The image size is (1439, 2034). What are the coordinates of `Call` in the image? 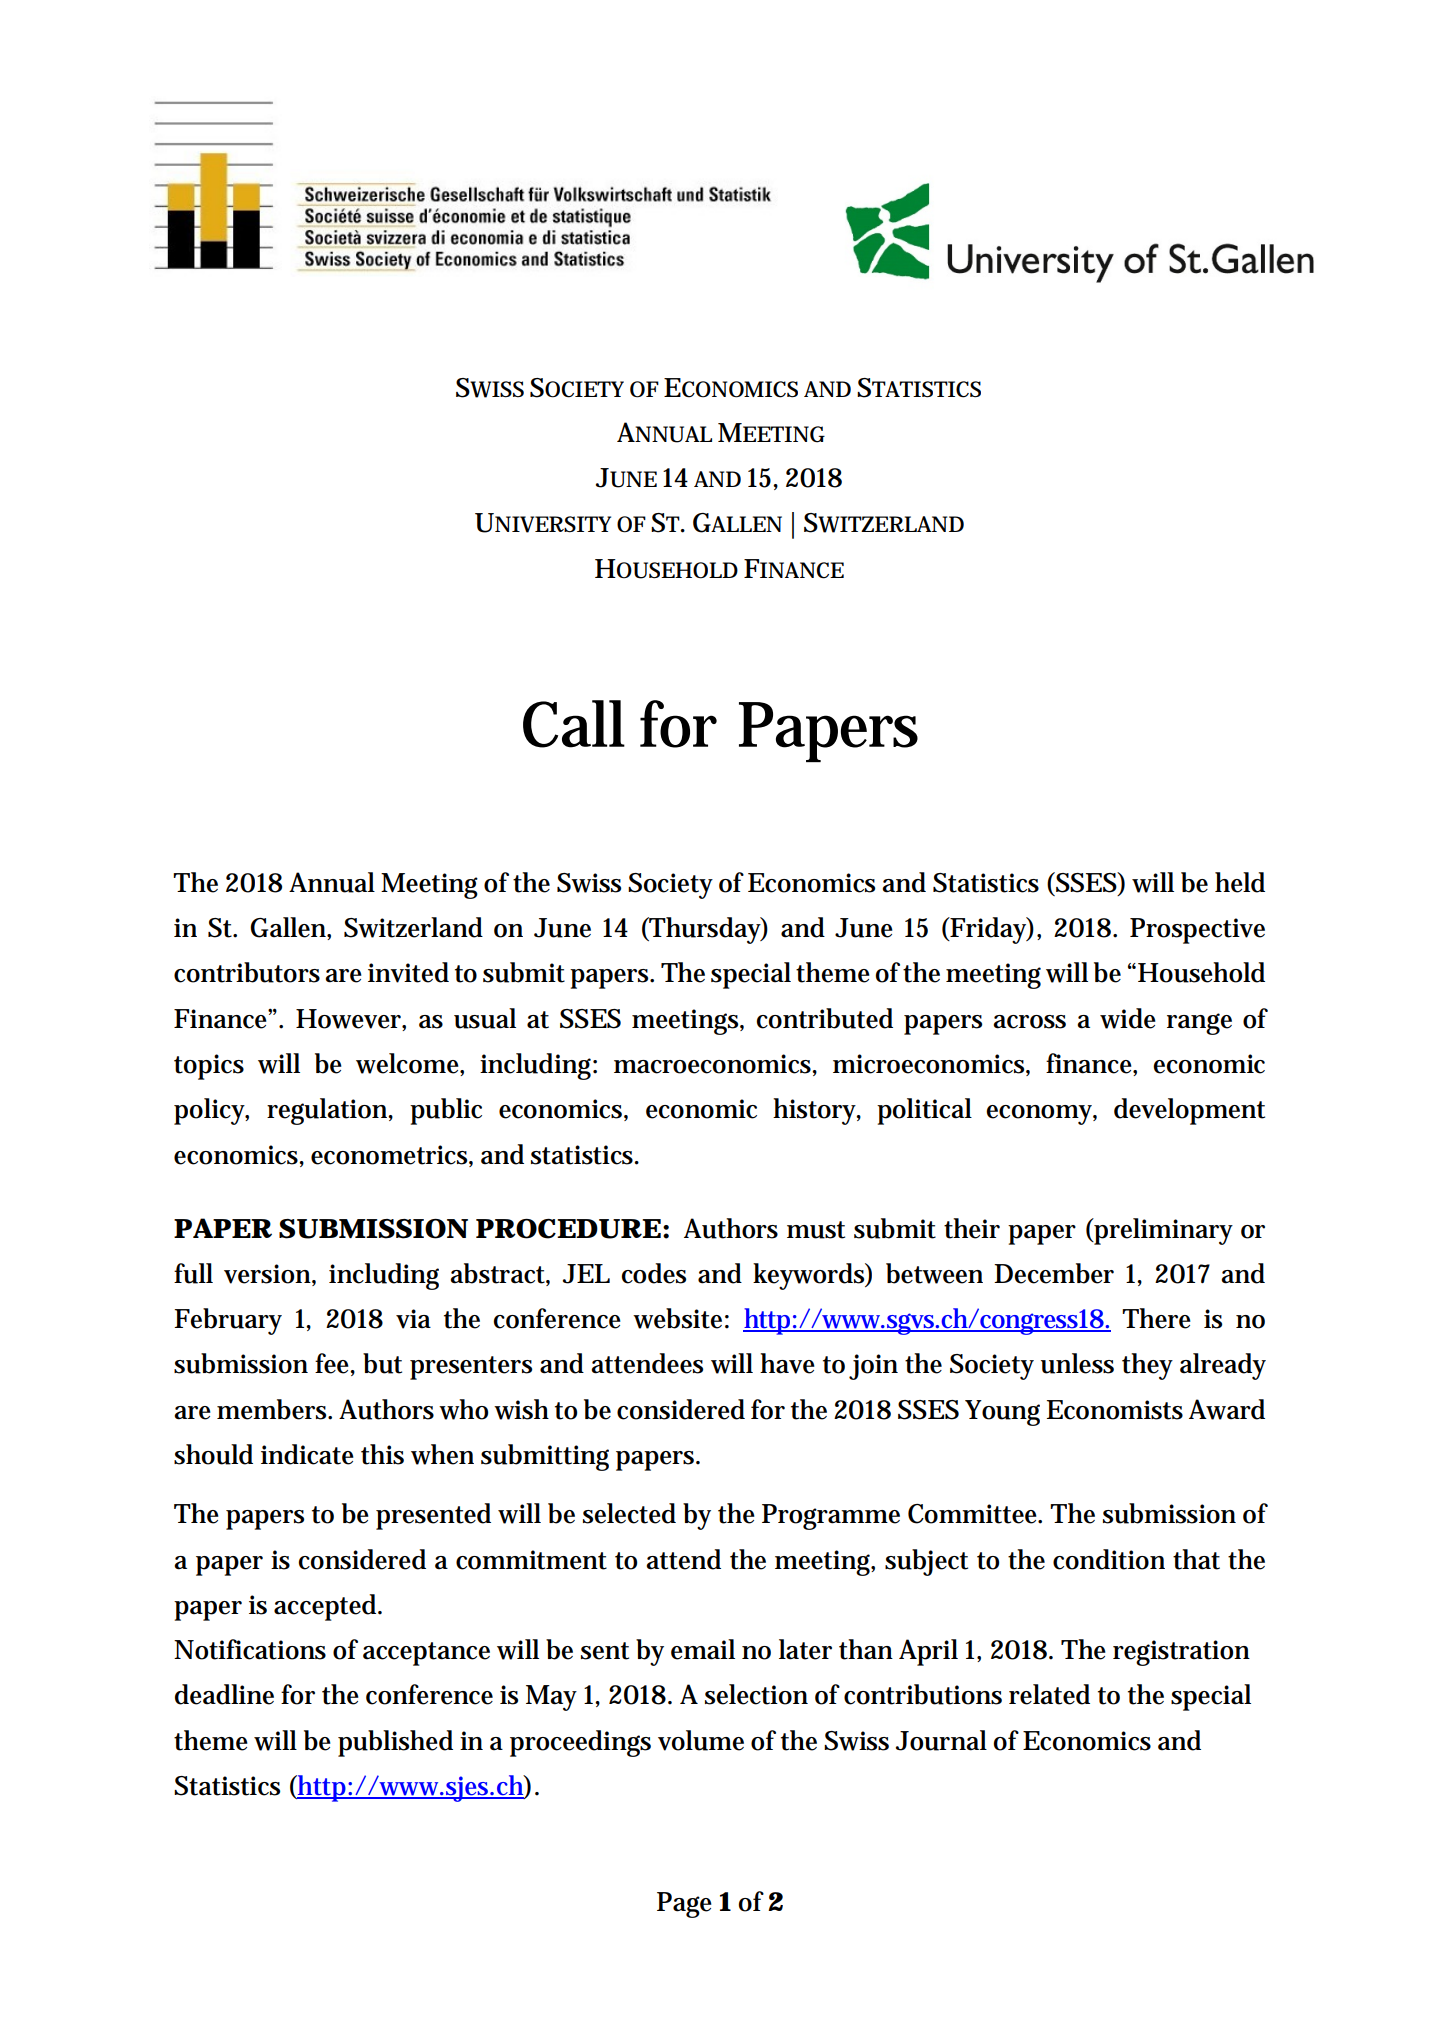 It's located at (574, 724).
